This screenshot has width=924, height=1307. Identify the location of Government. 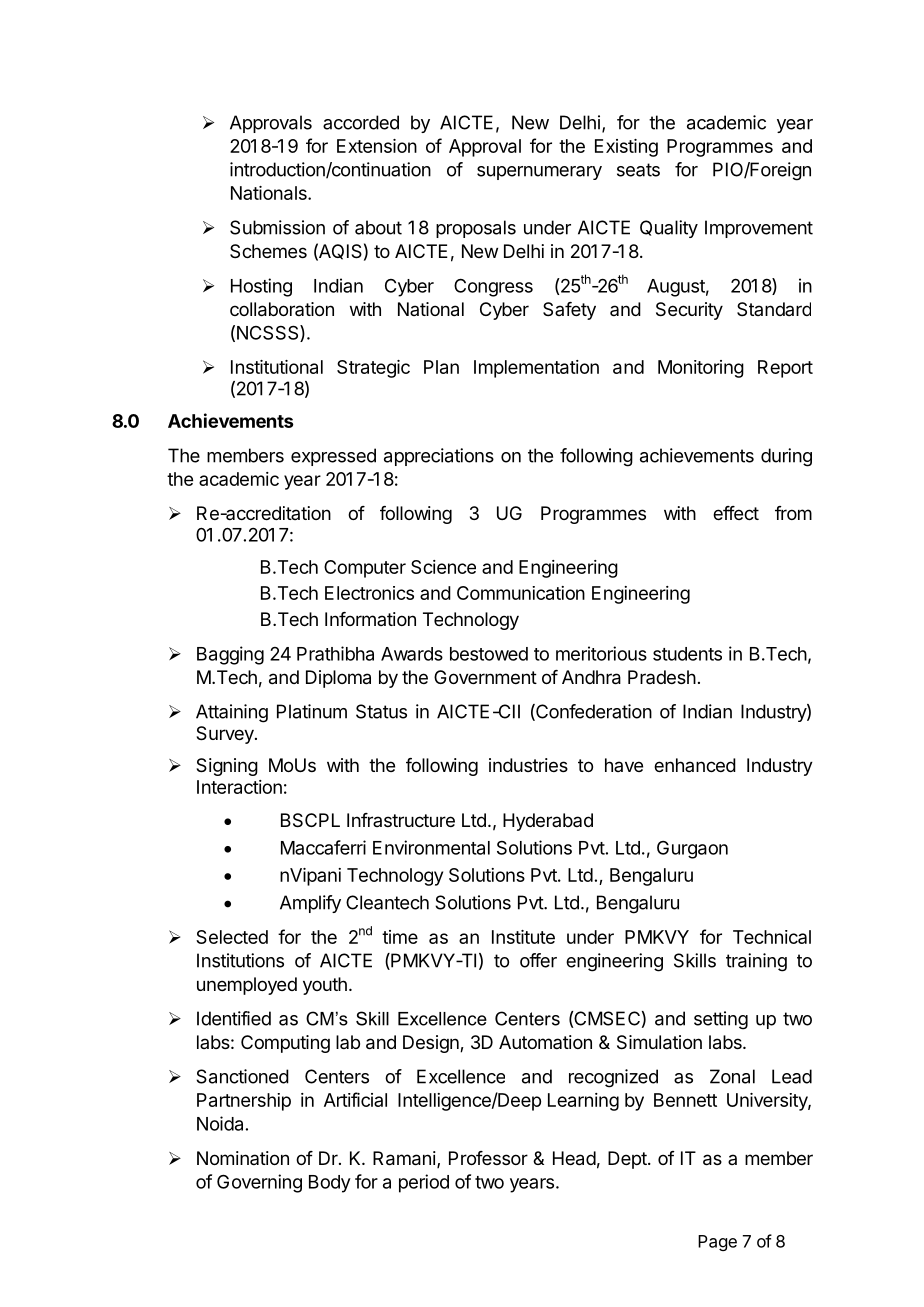
(485, 677).
